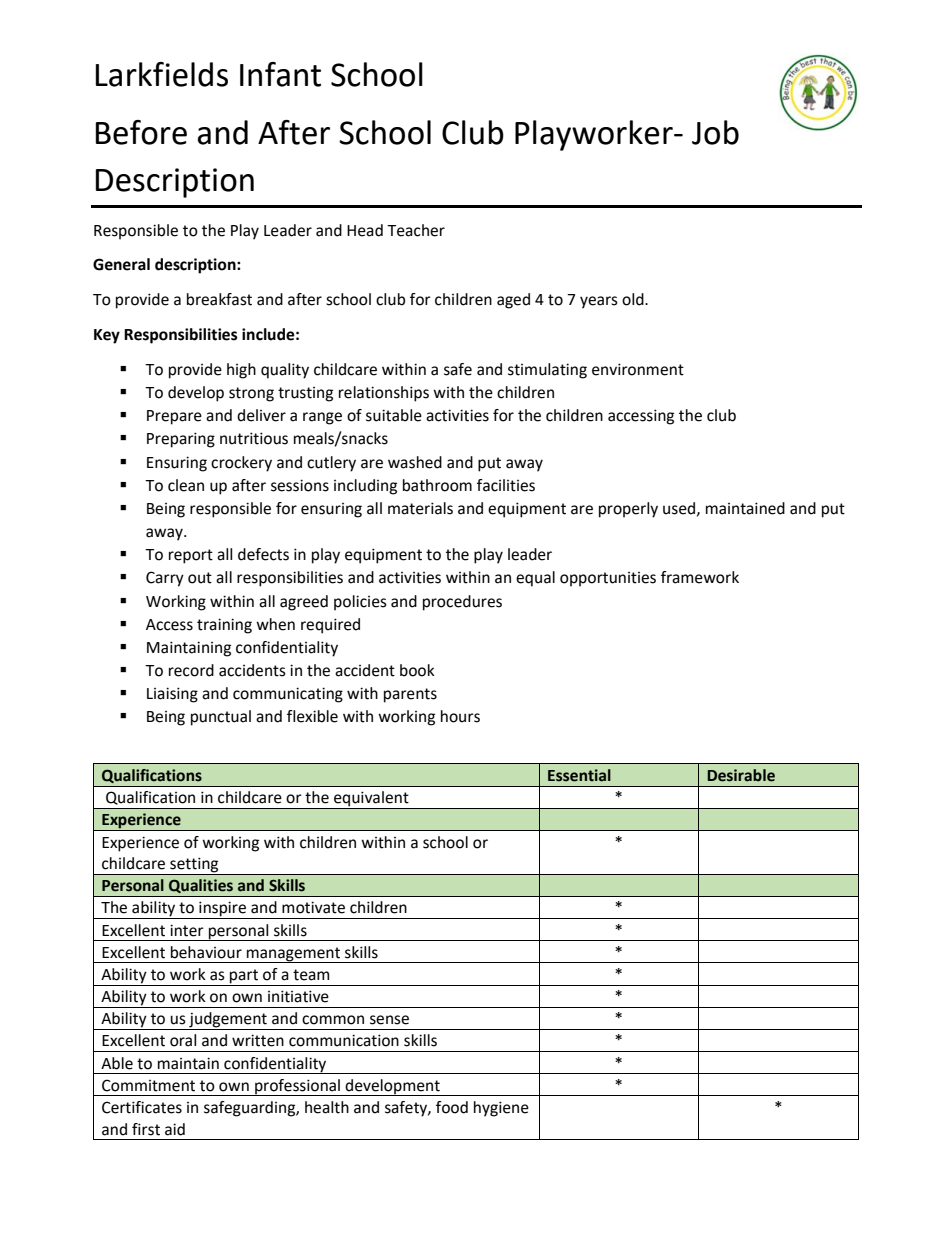  What do you see at coordinates (579, 775) in the document?
I see `Essential` at bounding box center [579, 775].
